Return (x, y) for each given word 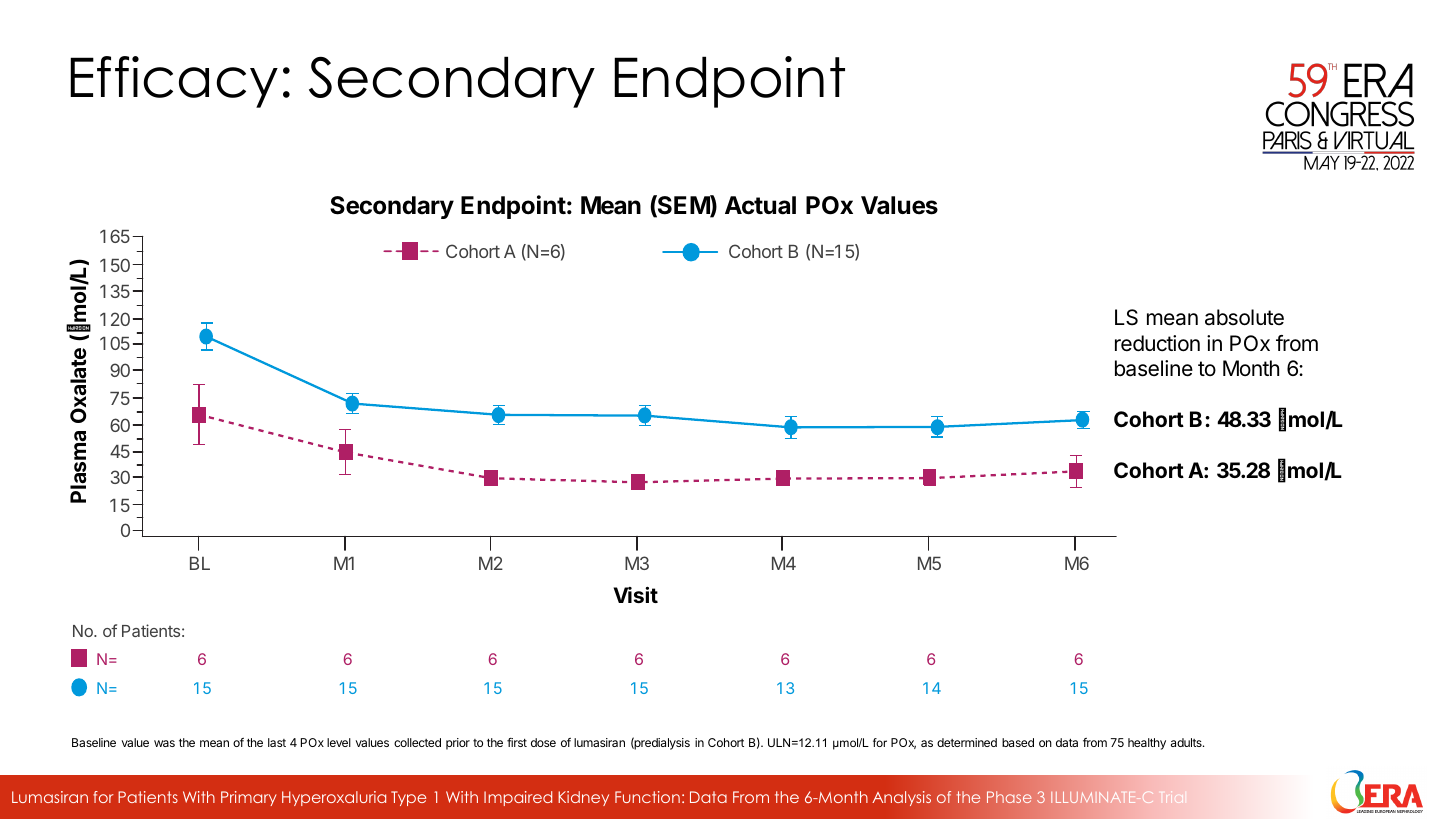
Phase (1009, 797)
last (277, 742)
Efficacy (174, 82)
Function (647, 797)
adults (1187, 742)
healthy (1147, 744)
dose (543, 742)
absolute (1244, 317)
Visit (636, 594)
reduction (1157, 343)
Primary (249, 798)
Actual (760, 205)
